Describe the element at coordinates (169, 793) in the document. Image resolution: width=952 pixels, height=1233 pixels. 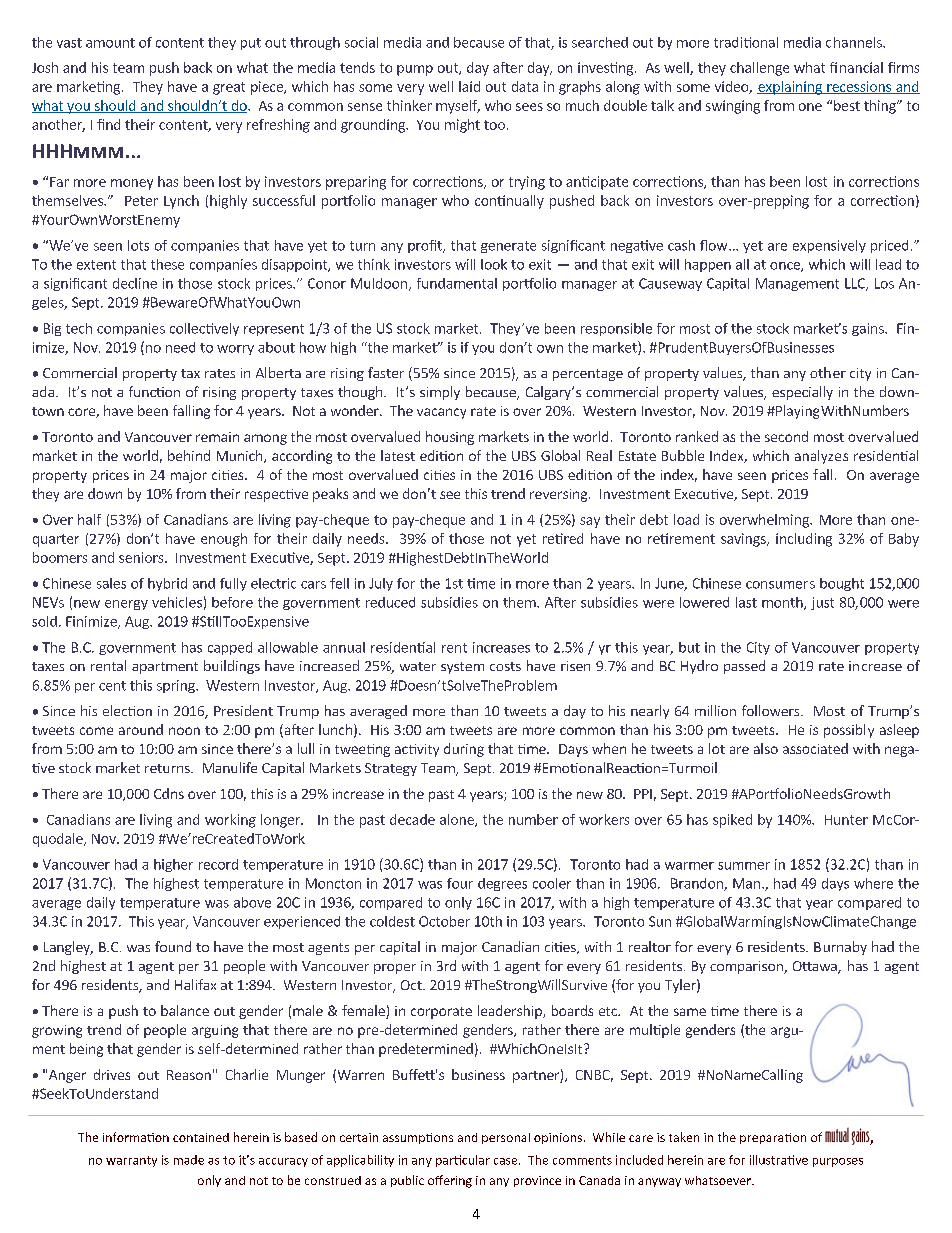
I see `Cdns` at that location.
